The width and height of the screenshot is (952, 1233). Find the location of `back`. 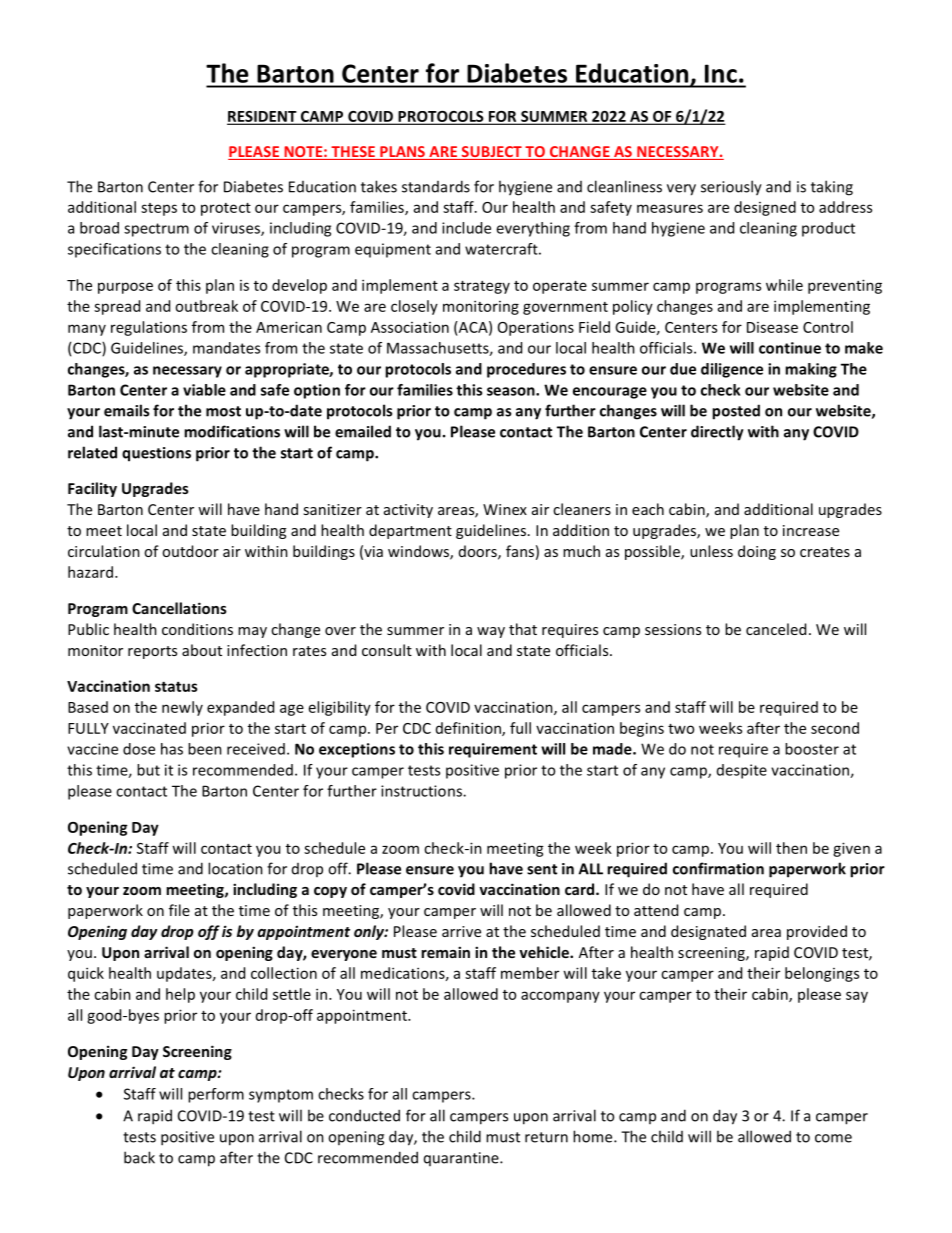

back is located at coordinates (139, 1157).
